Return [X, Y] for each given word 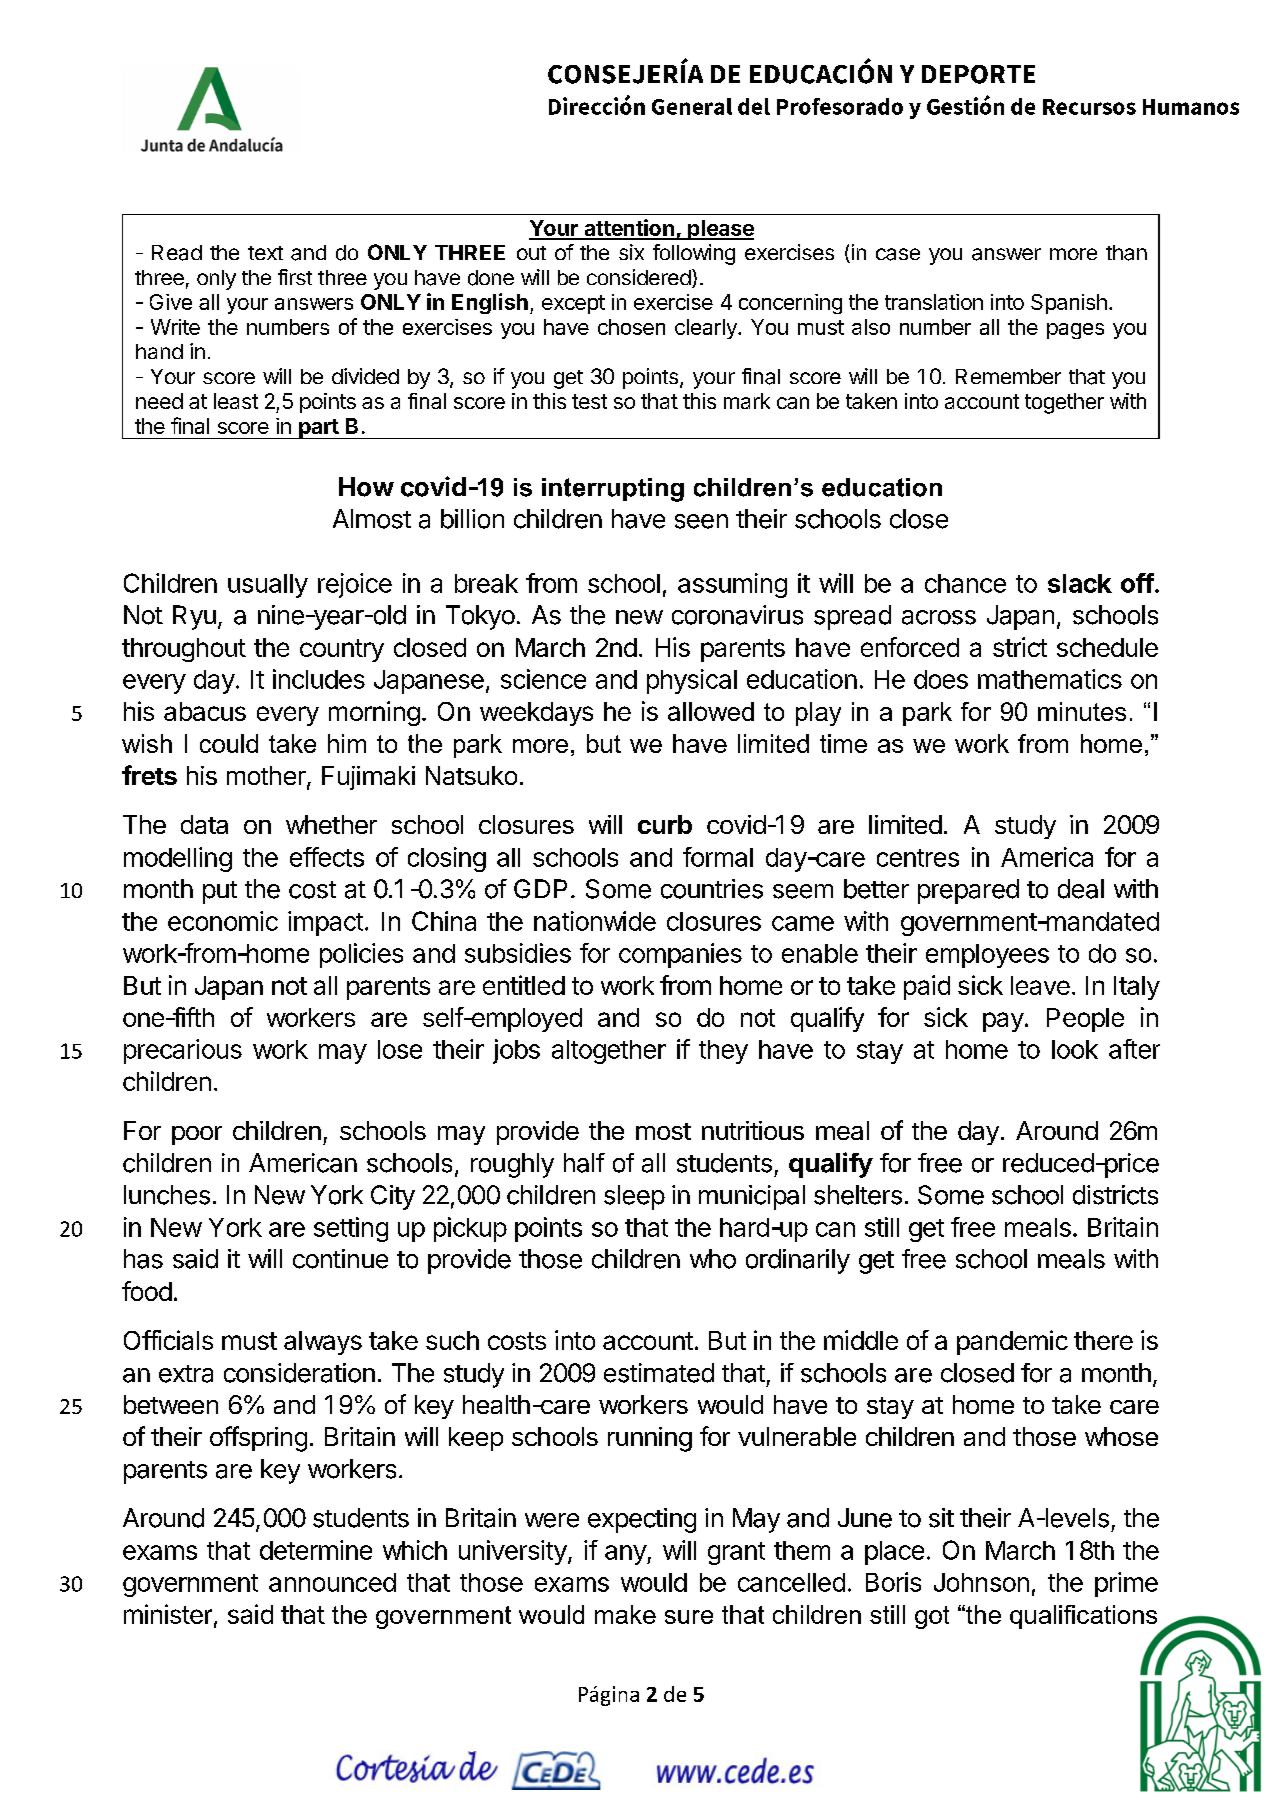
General [692, 106]
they [723, 1052]
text [265, 253]
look [1075, 1049]
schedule [1107, 647]
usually [268, 586]
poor [197, 1135]
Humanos [1191, 107]
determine [316, 1550]
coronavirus [737, 615]
